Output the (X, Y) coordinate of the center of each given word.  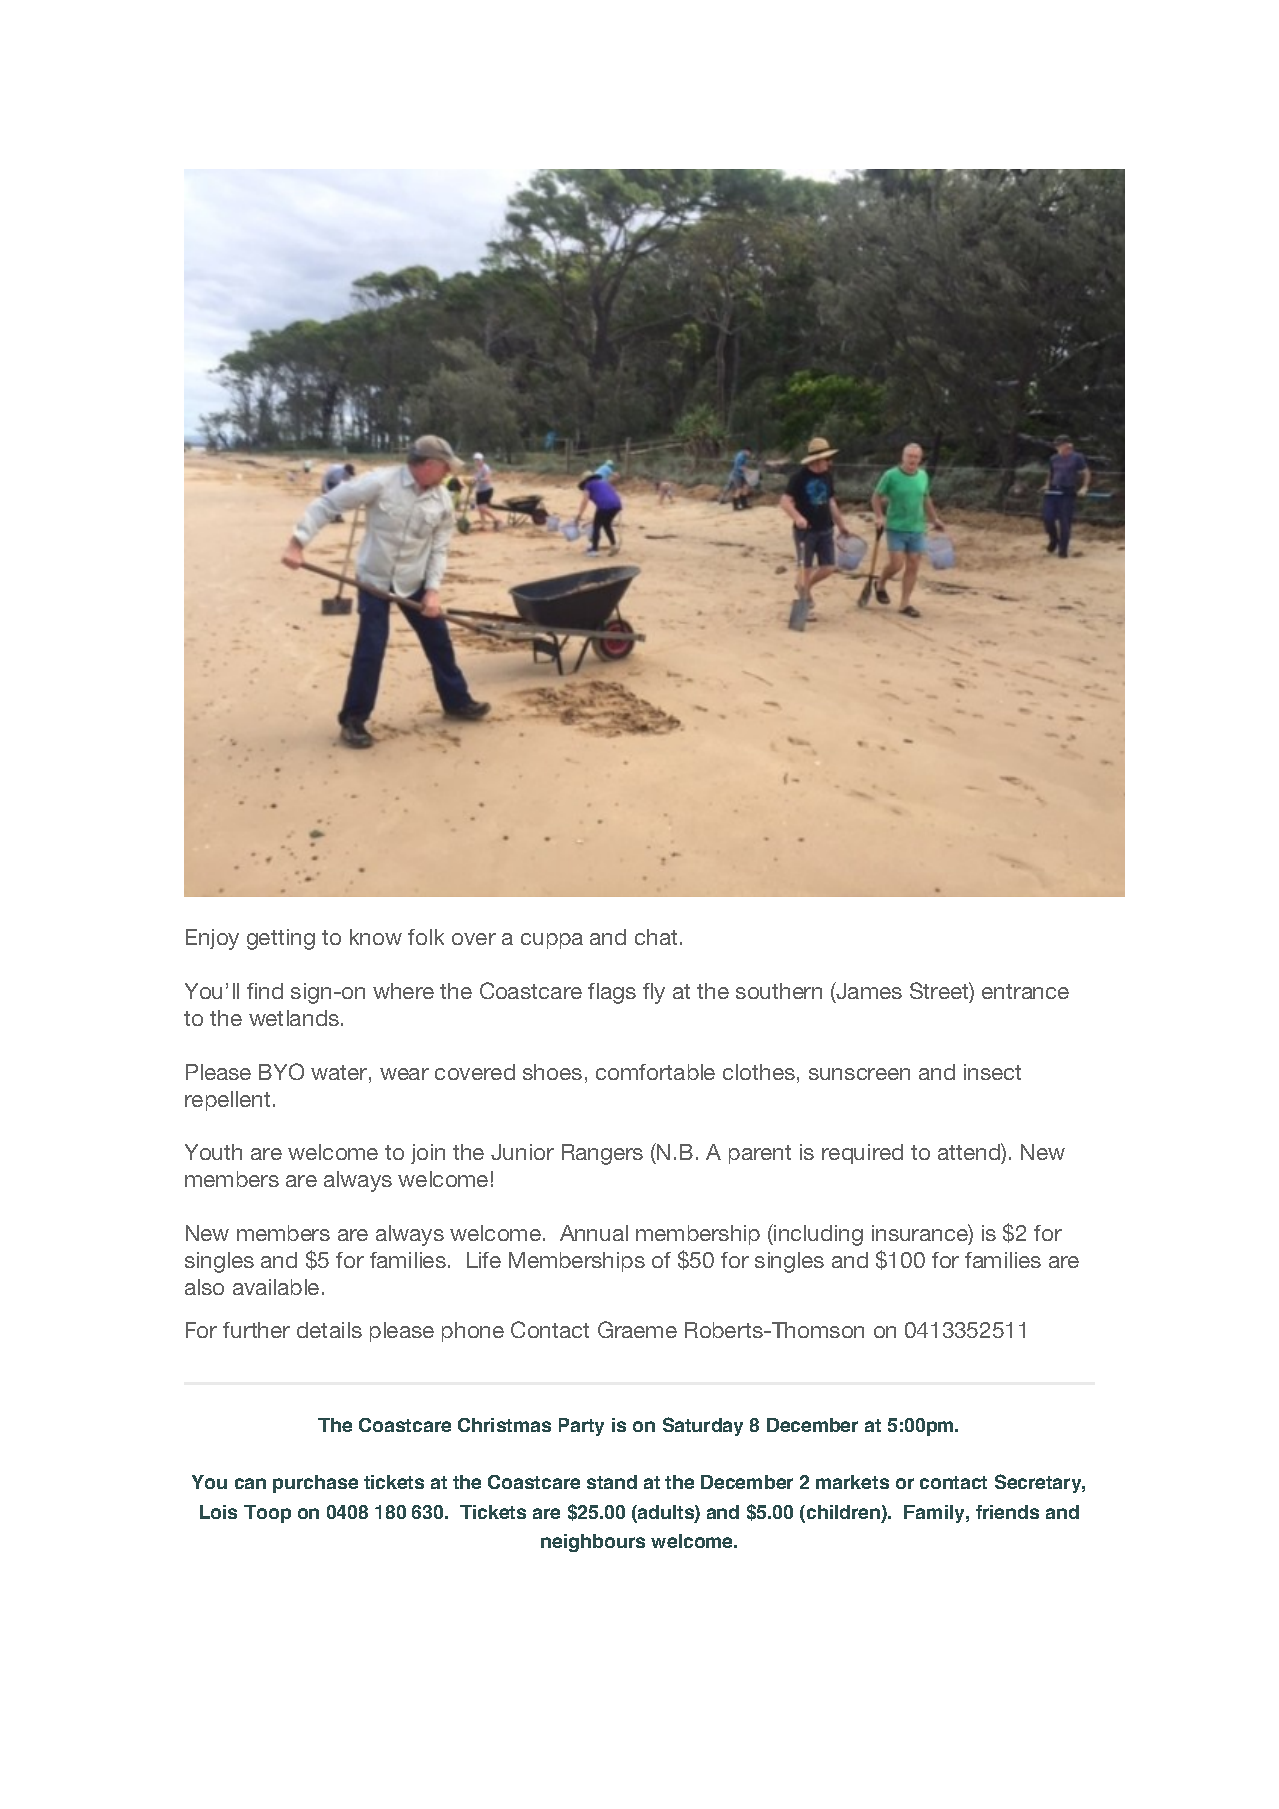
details (329, 1330)
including (817, 1235)
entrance (1025, 991)
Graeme (637, 1329)
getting (281, 939)
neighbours (593, 1543)
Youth (213, 1152)
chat (656, 937)
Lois (218, 1512)
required (862, 1154)
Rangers (602, 1154)
